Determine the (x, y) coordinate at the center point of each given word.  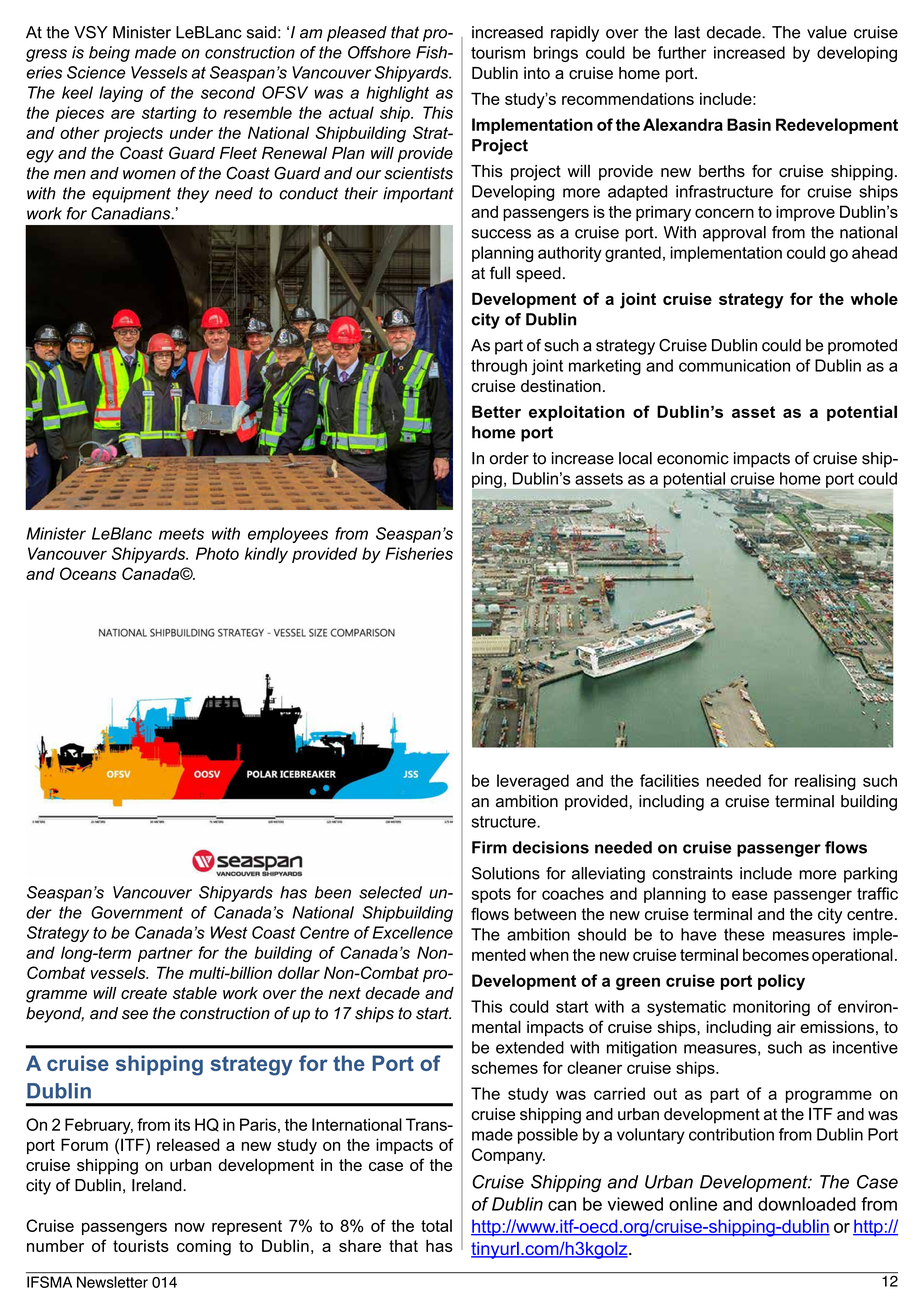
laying (121, 94)
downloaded (807, 1204)
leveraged (533, 782)
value (827, 32)
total (436, 1225)
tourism (498, 52)
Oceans (88, 573)
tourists (141, 1246)
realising (825, 782)
